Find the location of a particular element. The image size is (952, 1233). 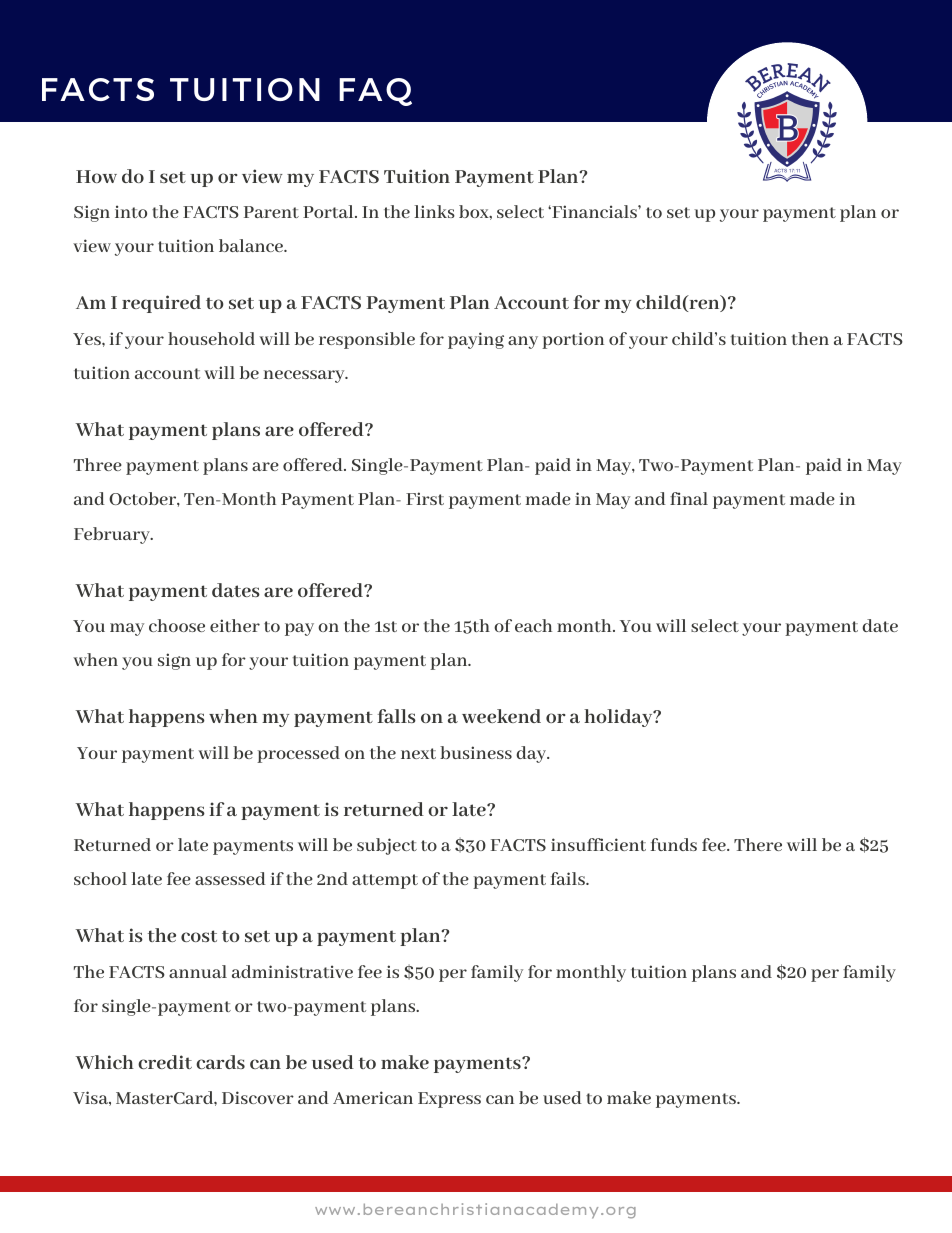

FAQ is located at coordinates (375, 92).
